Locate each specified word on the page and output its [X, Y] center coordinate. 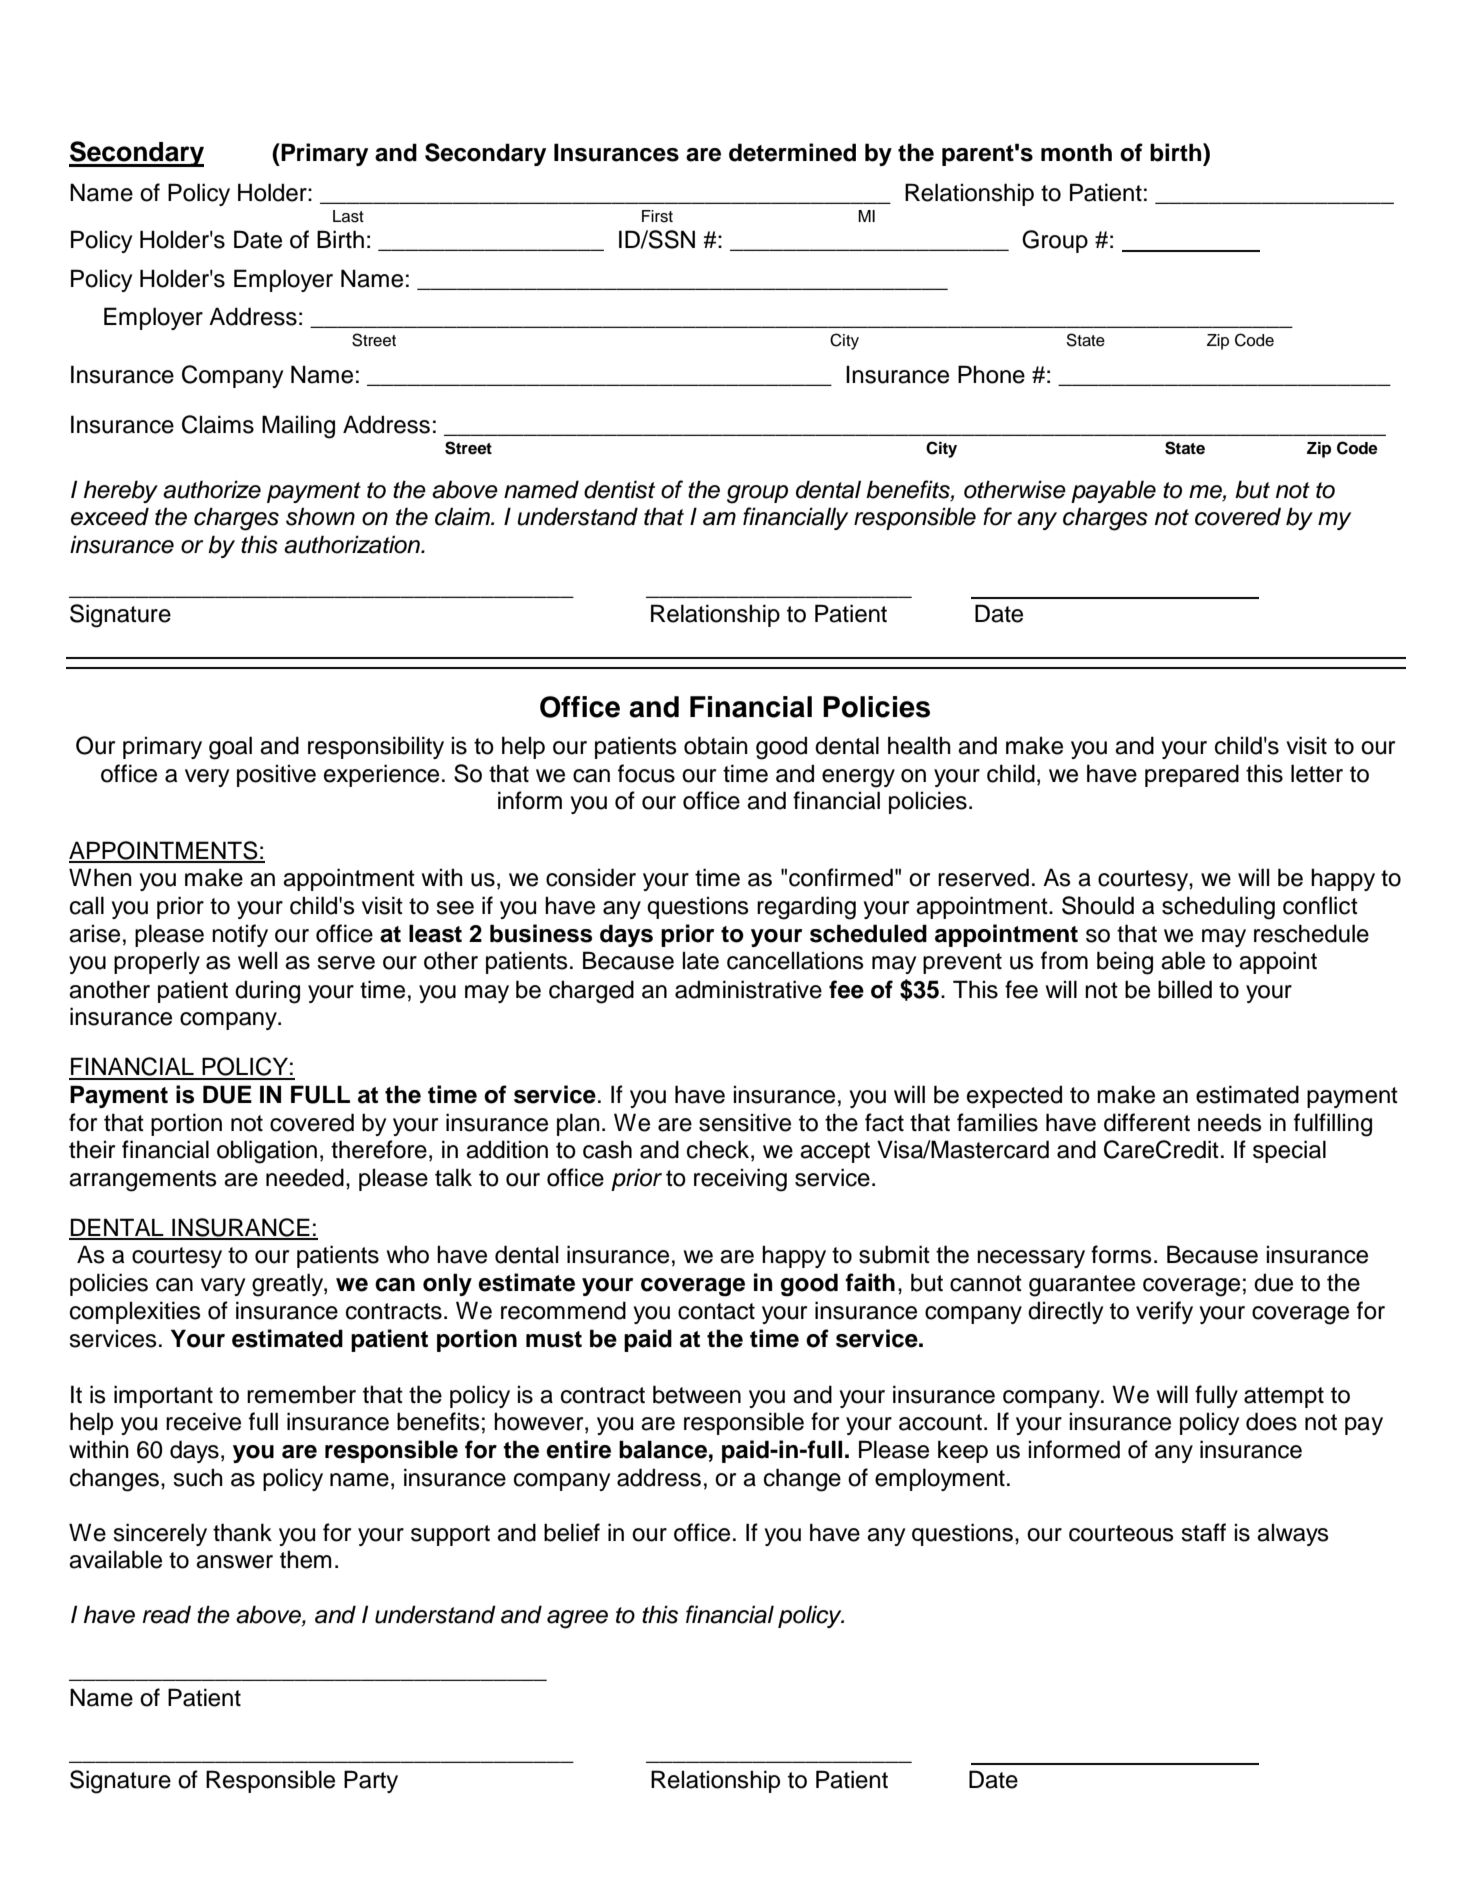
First [657, 216]
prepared [1192, 775]
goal [230, 748]
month [1076, 152]
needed [305, 1177]
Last [348, 216]
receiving [740, 1180]
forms [1121, 1254]
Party [371, 1781]
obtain [716, 745]
